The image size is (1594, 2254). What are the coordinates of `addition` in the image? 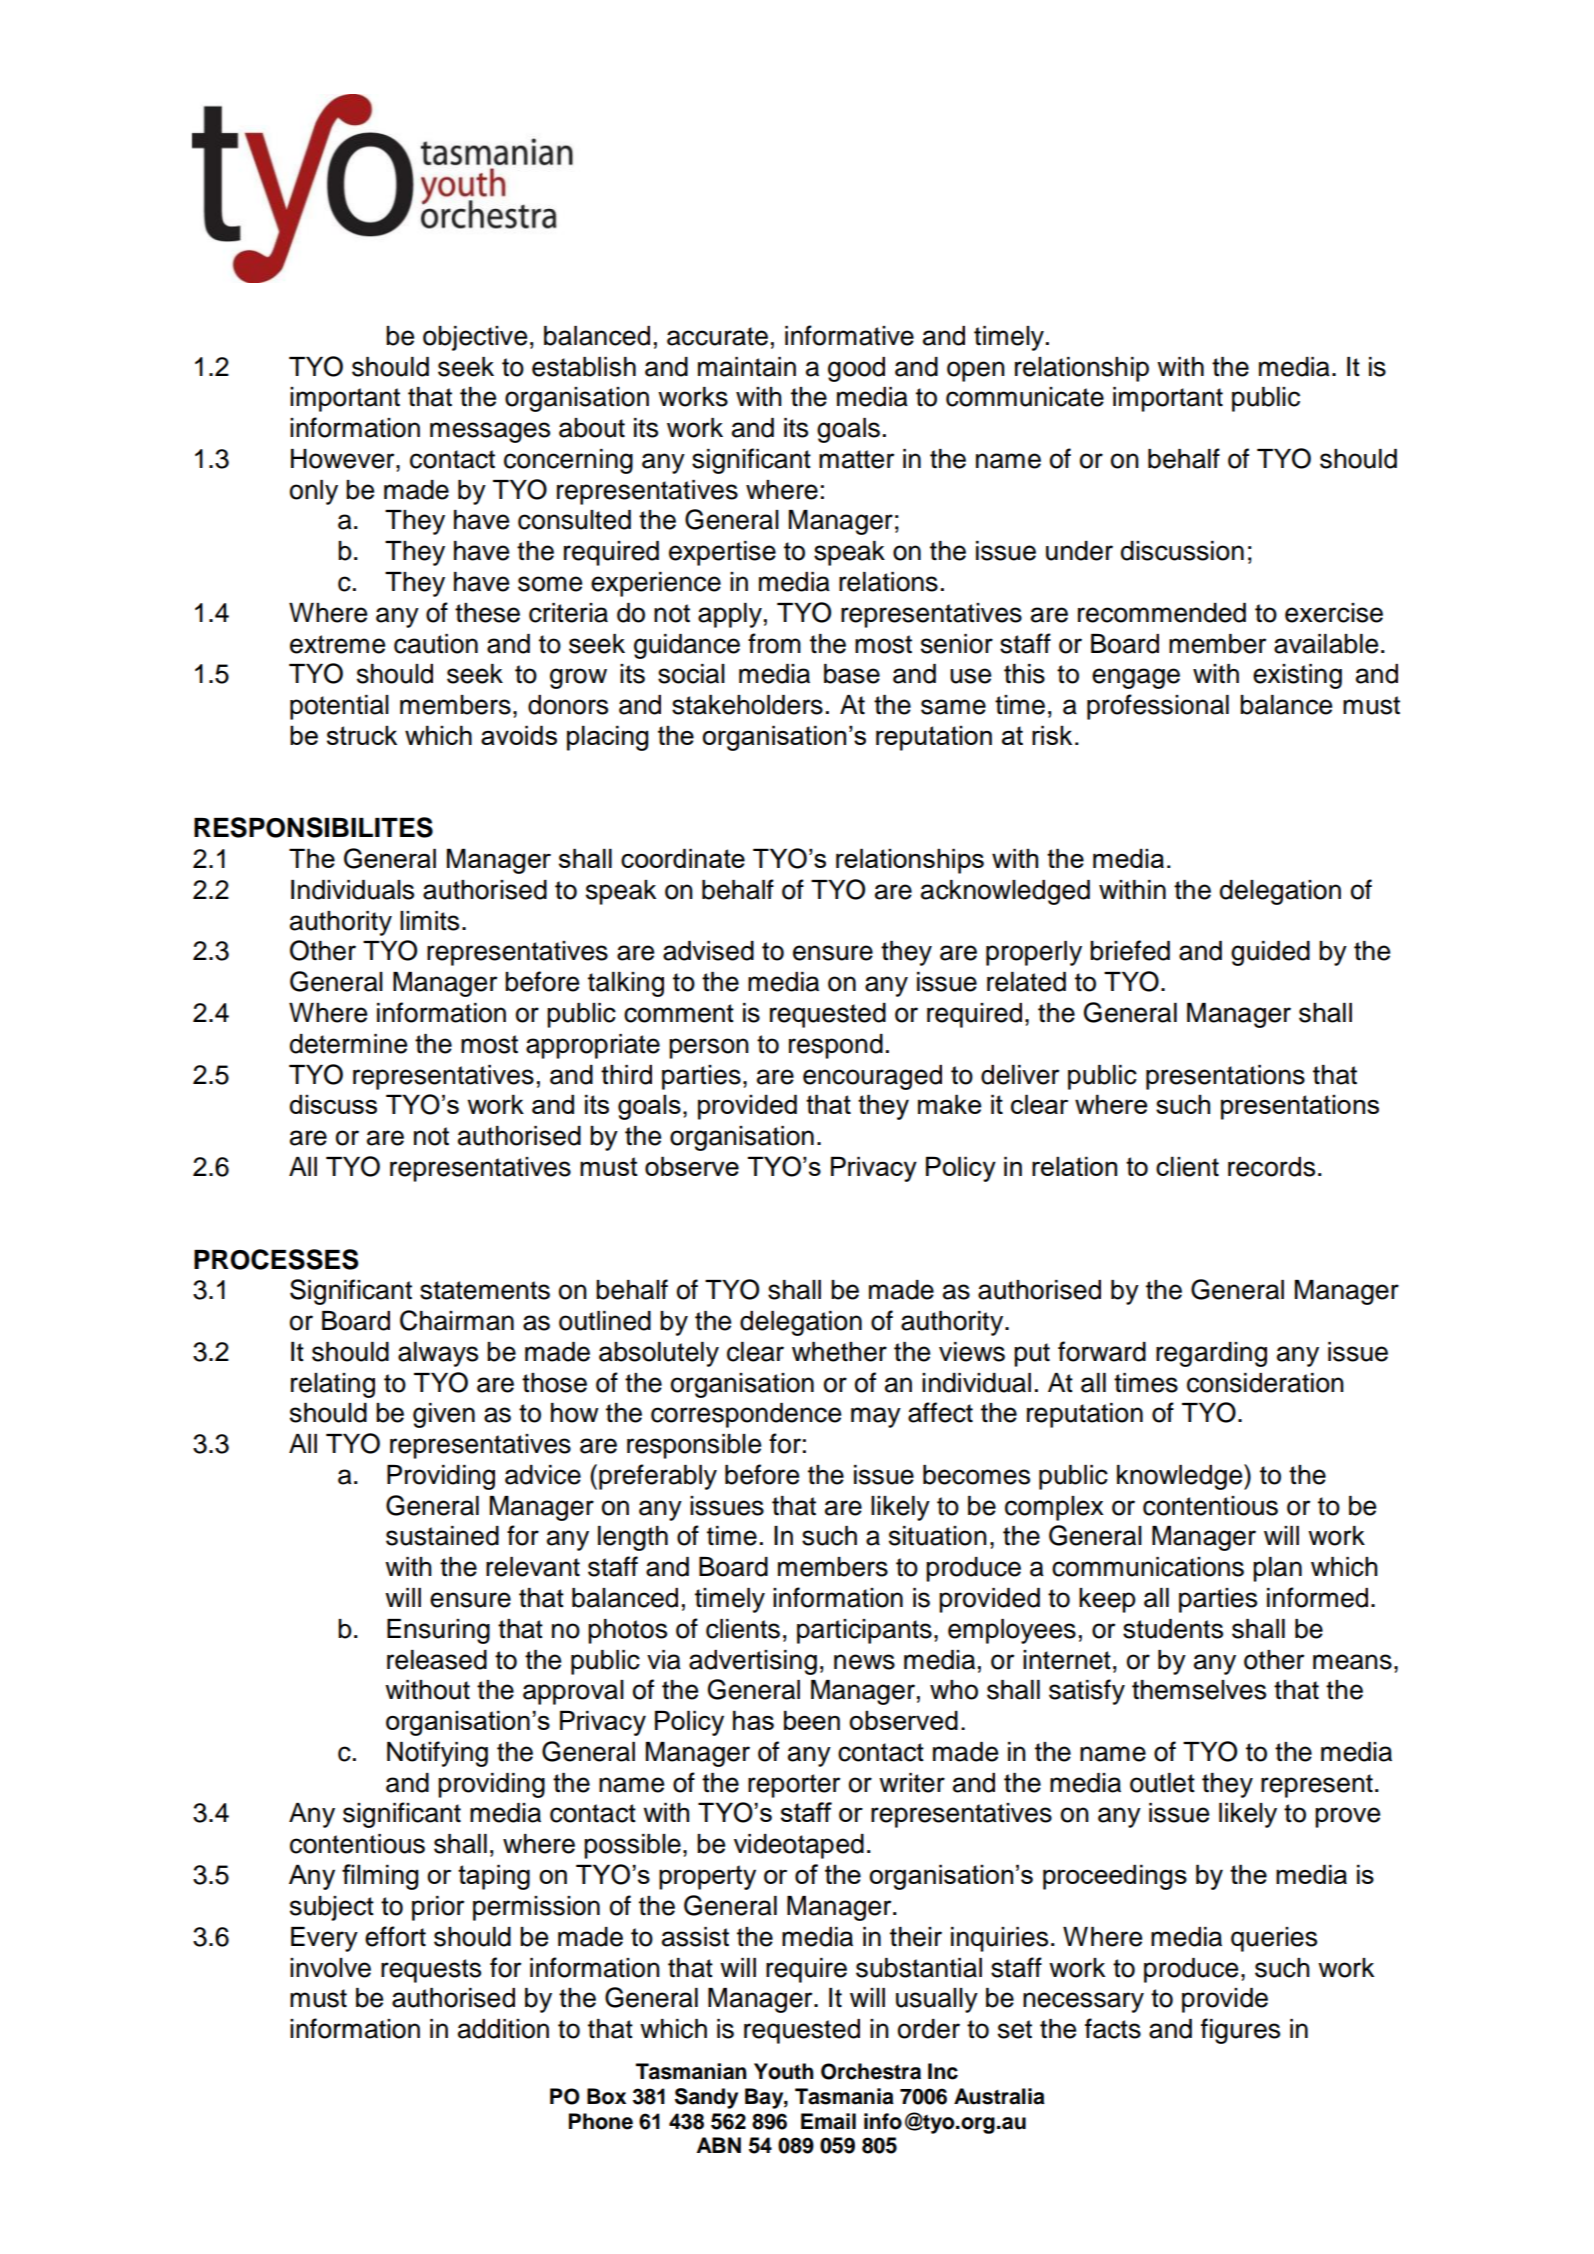 It's located at (503, 2029).
